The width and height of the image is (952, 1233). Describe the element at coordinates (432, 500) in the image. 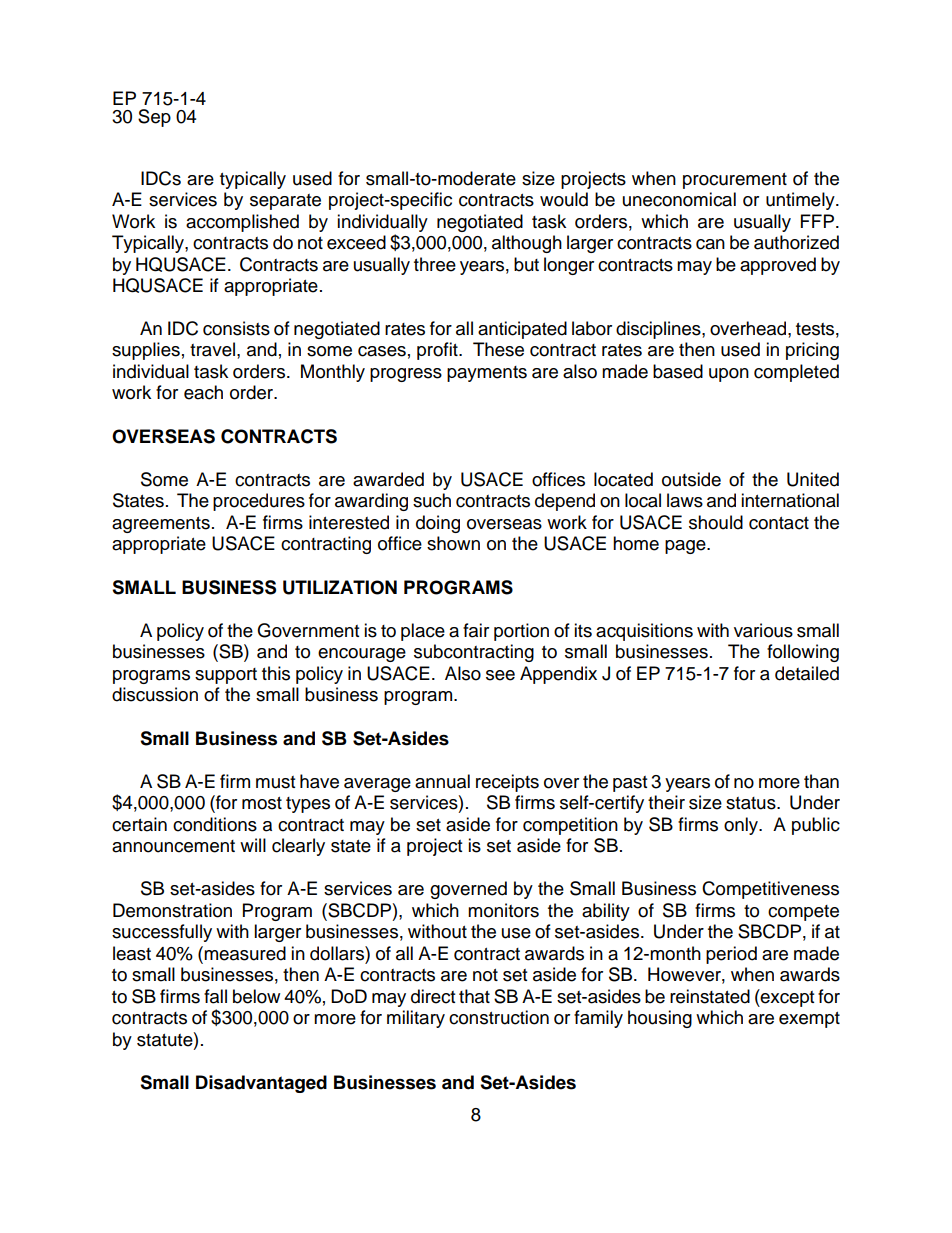

I see `such` at that location.
